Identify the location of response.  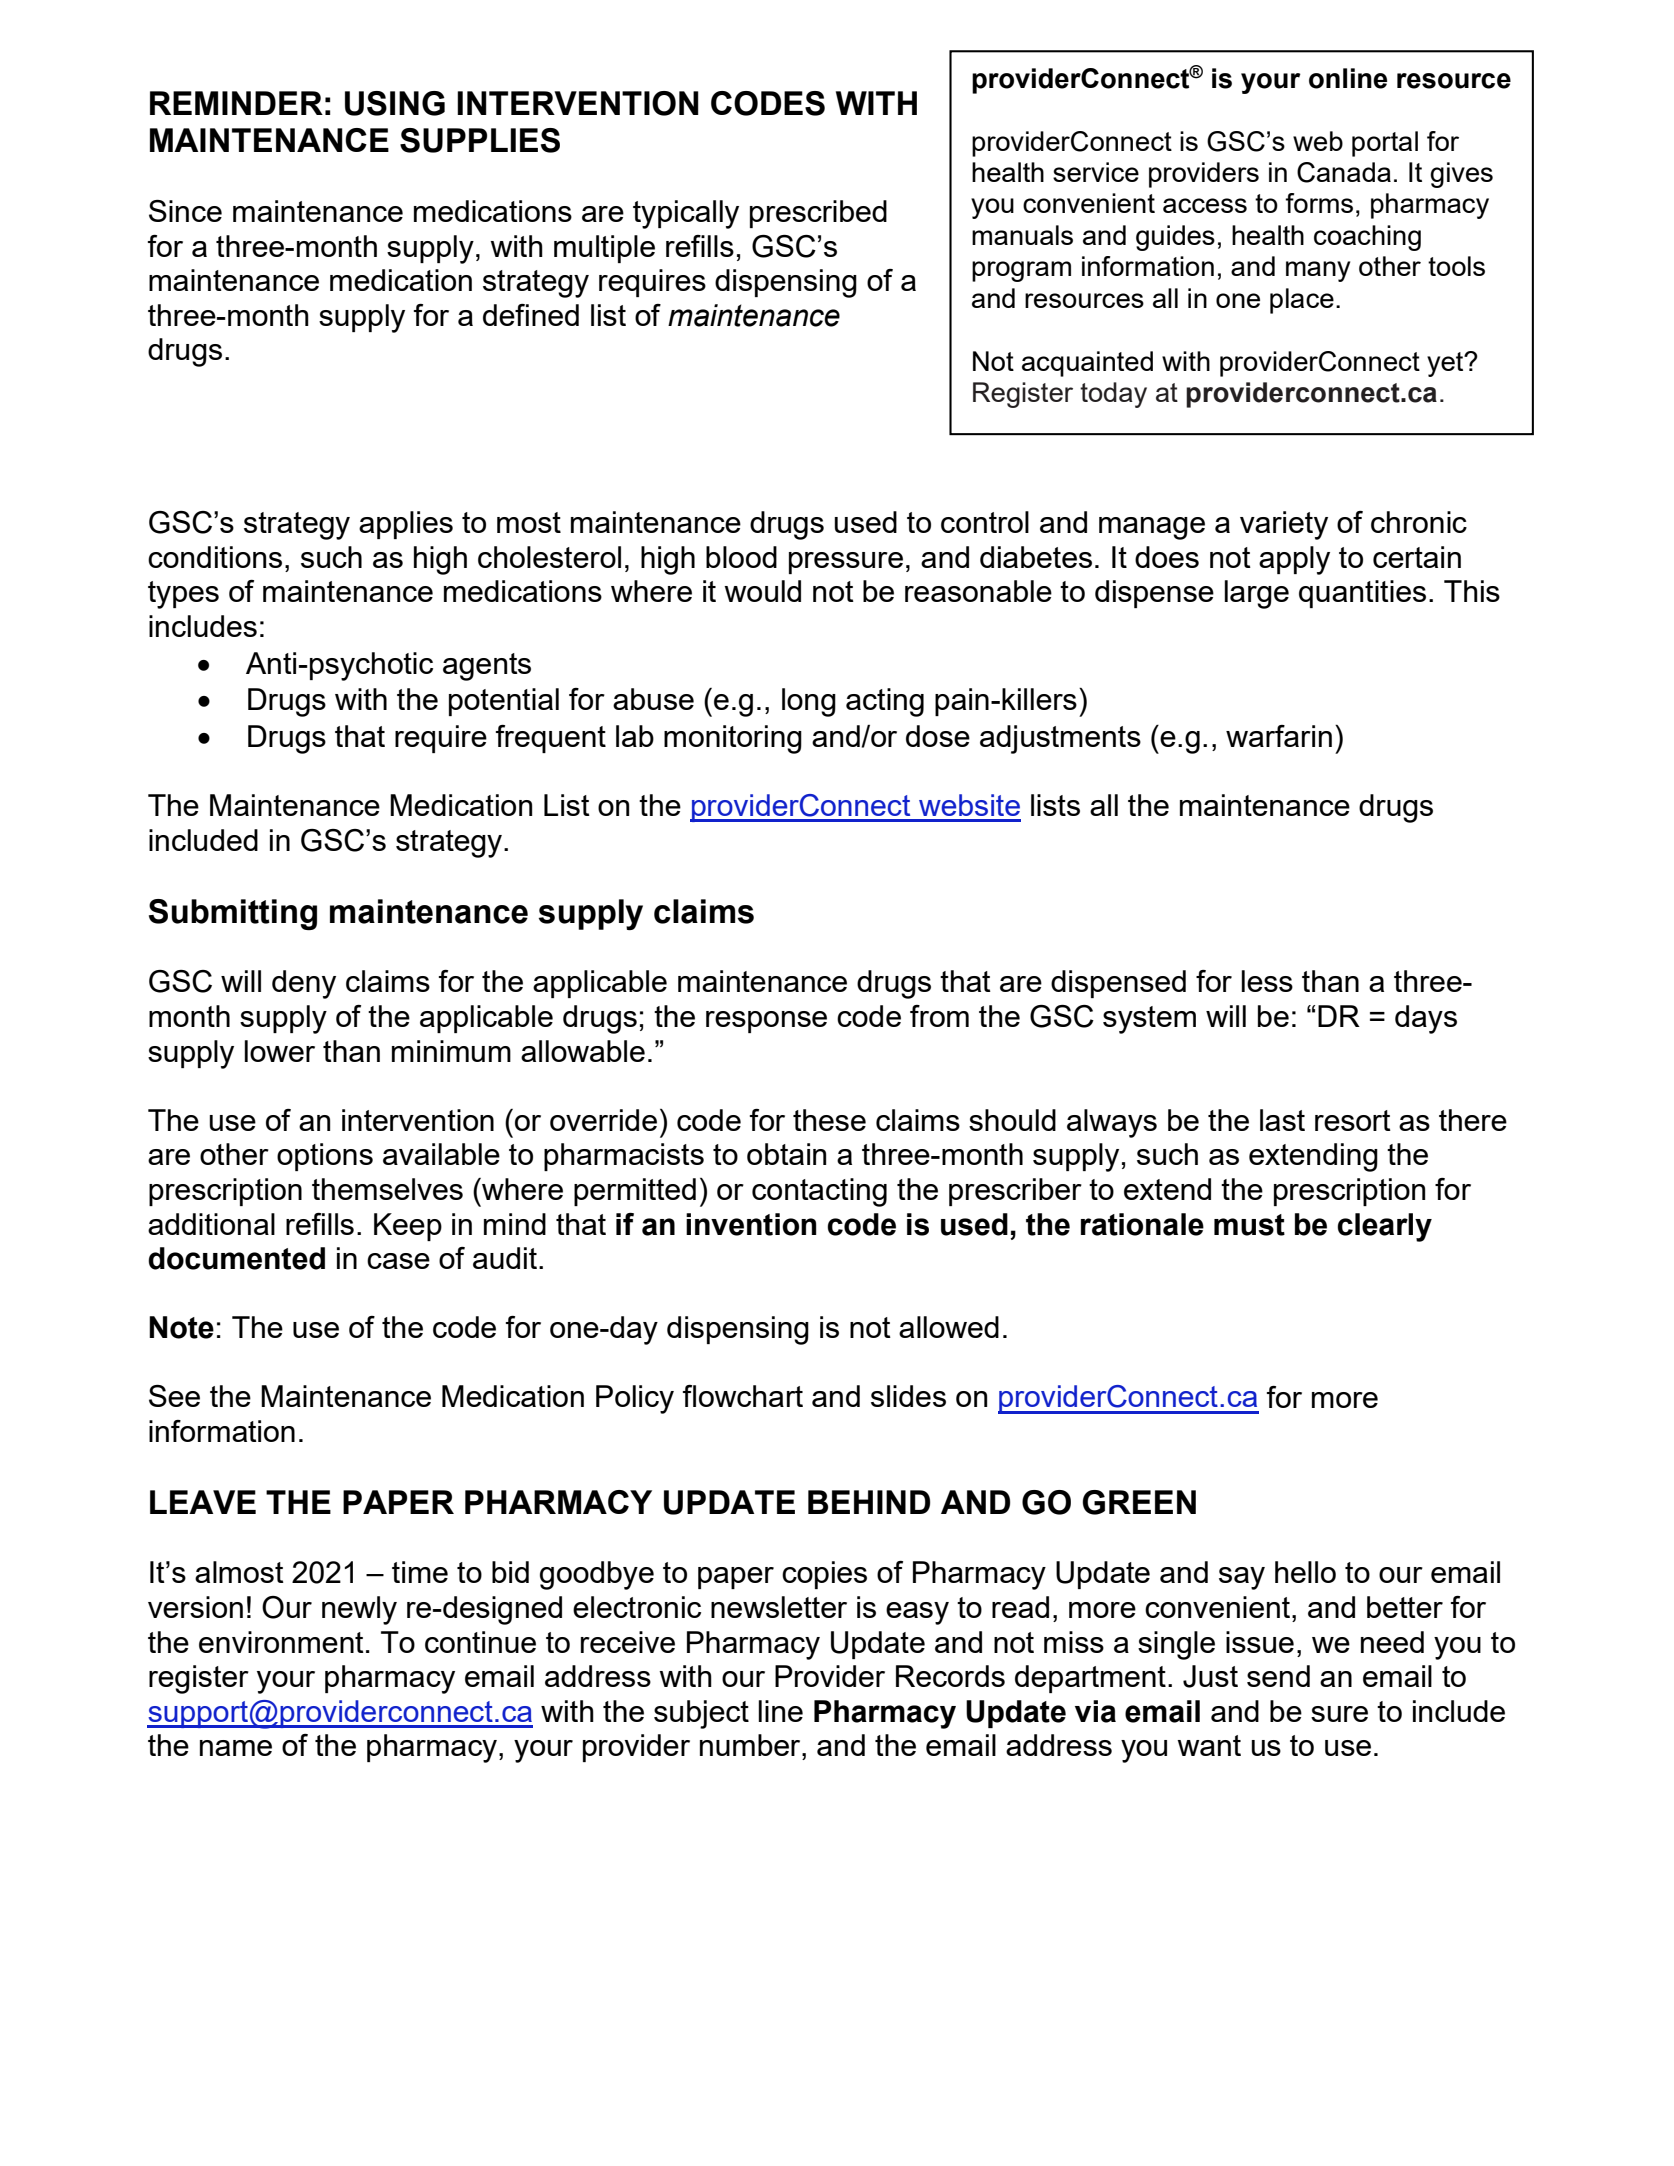
(766, 1022).
